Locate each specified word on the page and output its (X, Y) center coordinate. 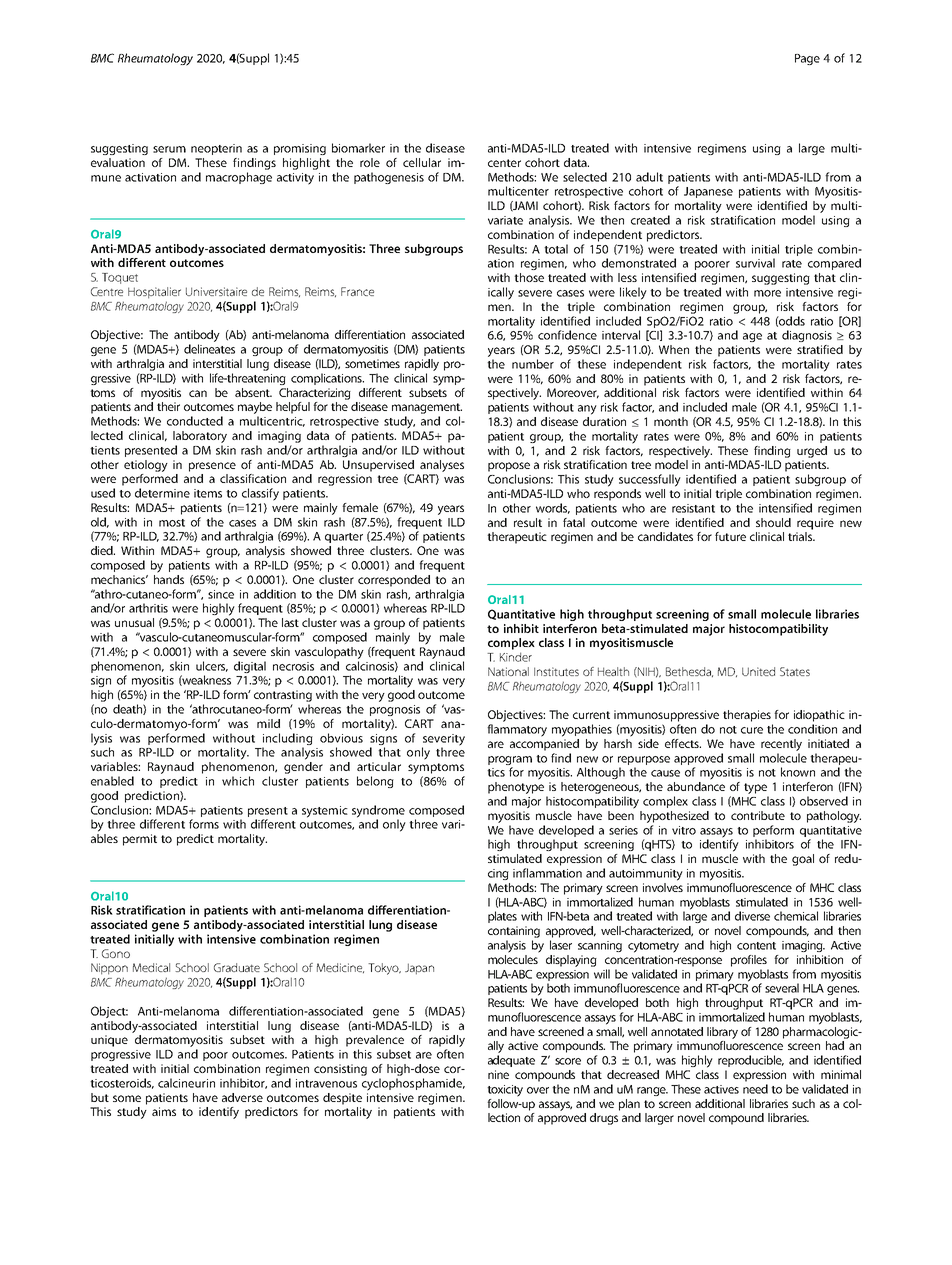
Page (807, 59)
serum (169, 149)
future (730, 536)
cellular (422, 162)
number (533, 364)
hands (169, 578)
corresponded (394, 581)
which (238, 781)
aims (164, 1111)
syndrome (378, 812)
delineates (209, 349)
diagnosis (807, 336)
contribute (758, 815)
